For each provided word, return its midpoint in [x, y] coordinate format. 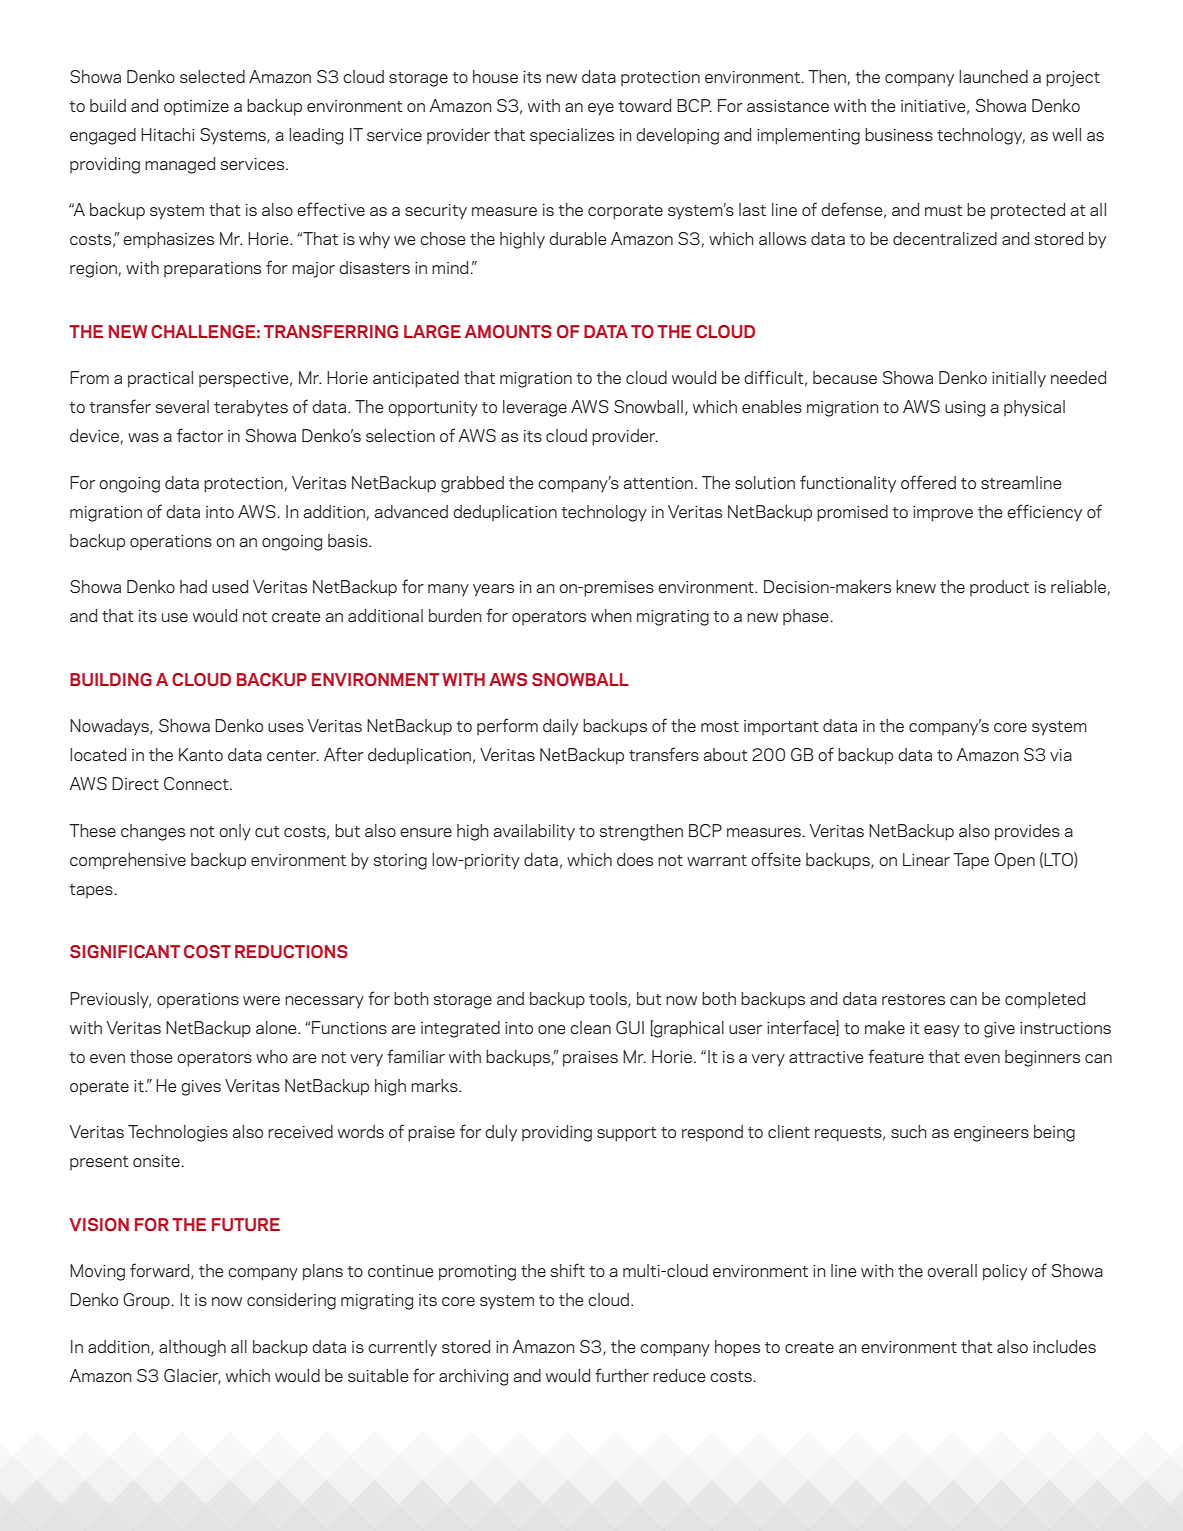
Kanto [201, 754]
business [899, 134]
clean [590, 1027]
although [192, 1348]
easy [942, 1031]
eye [601, 109]
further [622, 1375]
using [965, 409]
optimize [196, 108]
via [1061, 755]
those [151, 1056]
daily [560, 727]
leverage [535, 408]
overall [952, 1270]
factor [200, 435]
